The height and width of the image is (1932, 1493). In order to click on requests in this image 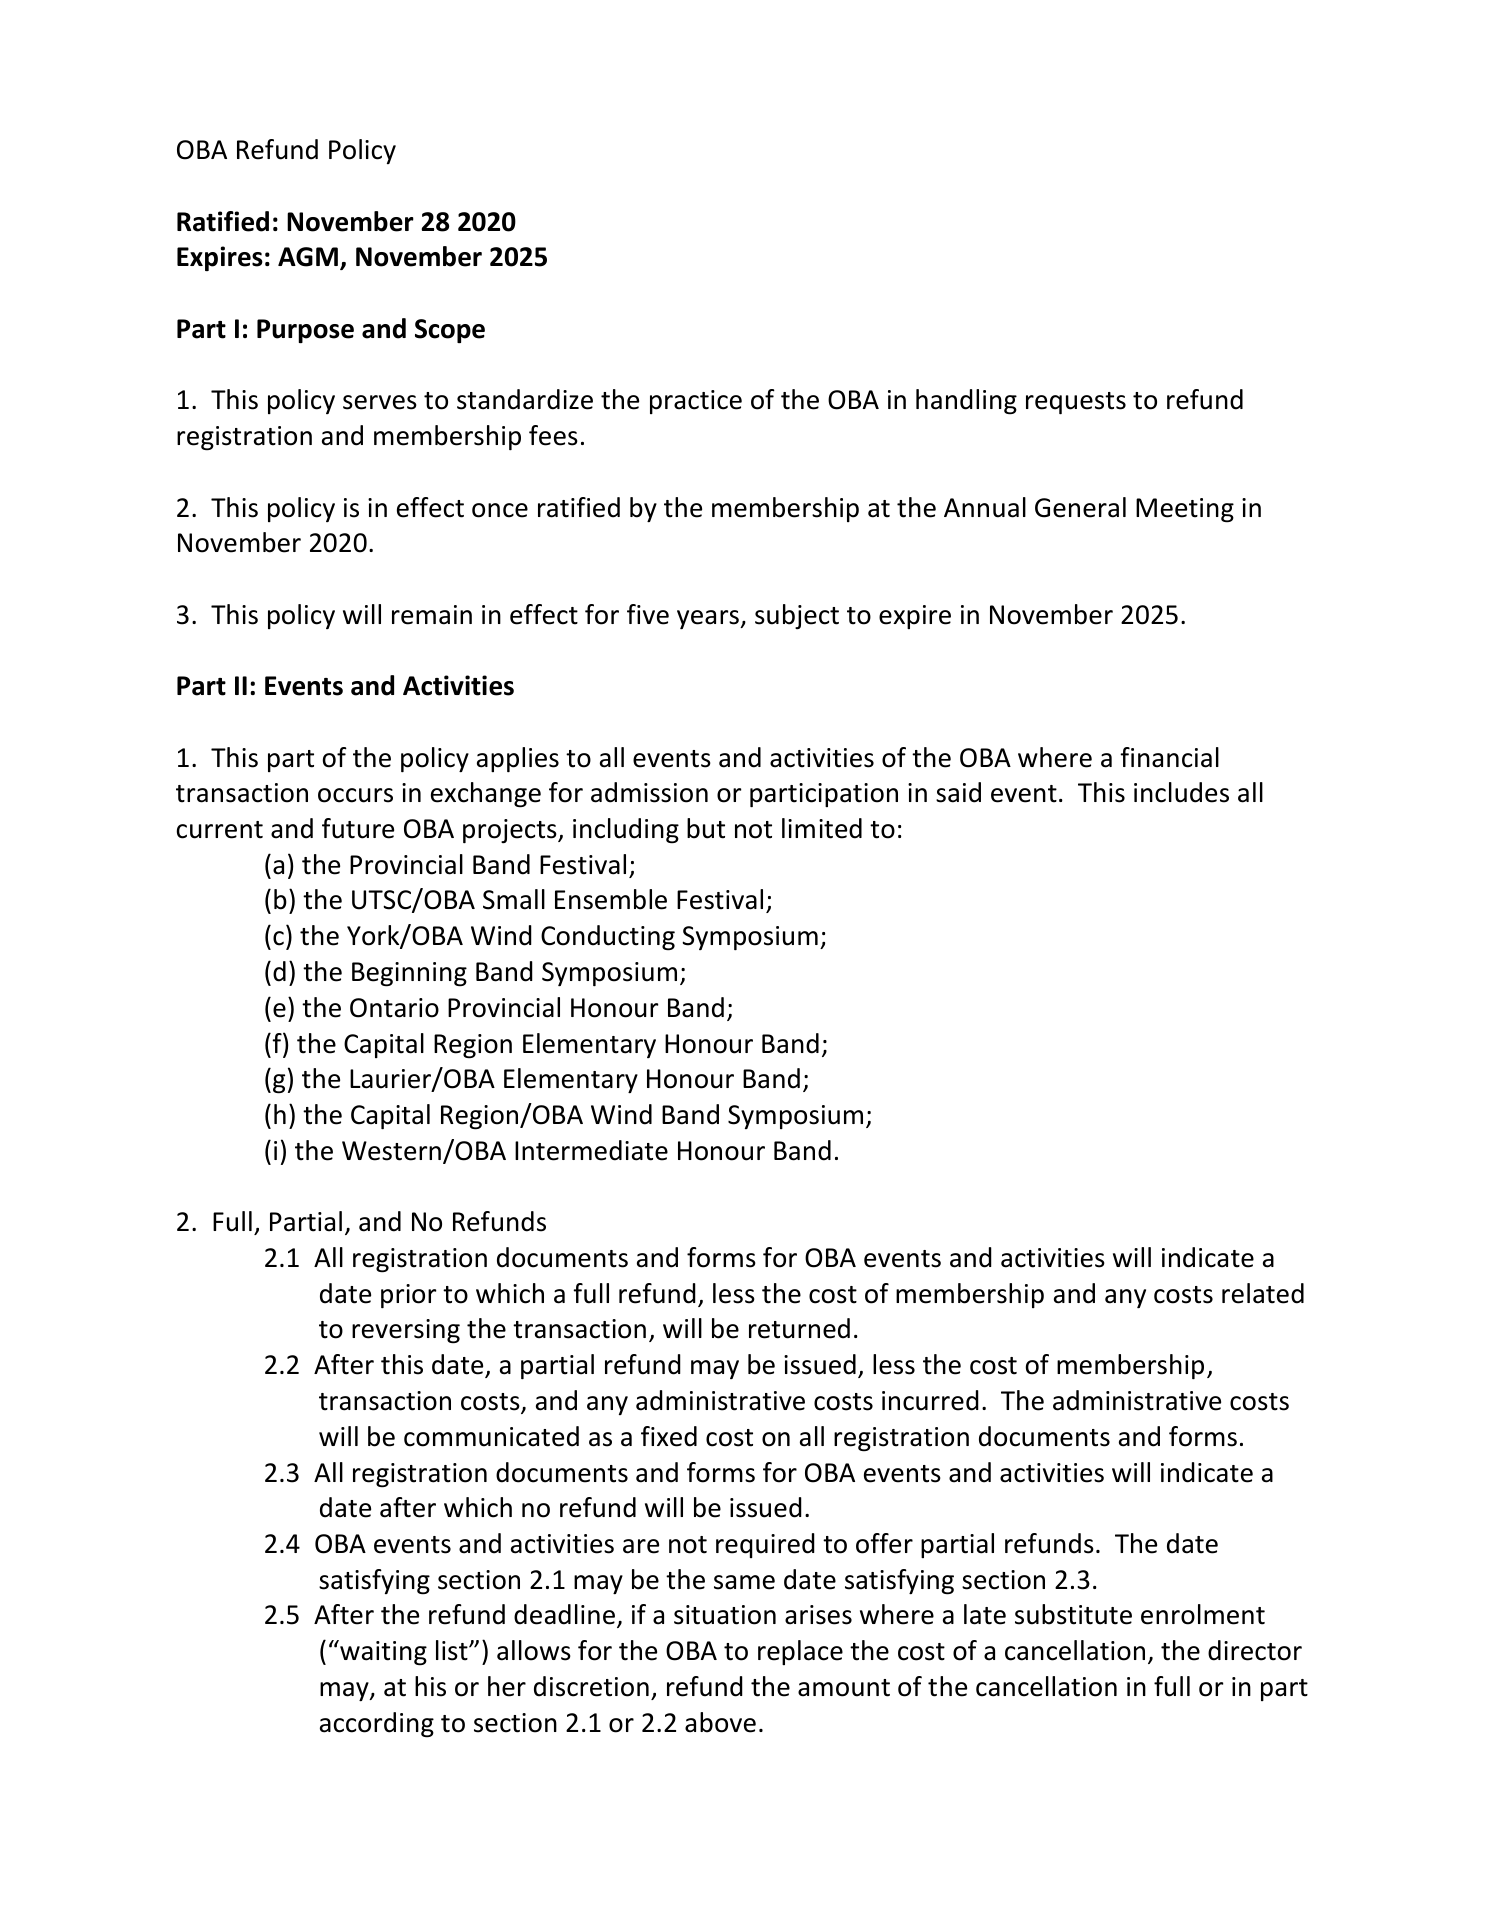, I will do `click(1076, 403)`.
